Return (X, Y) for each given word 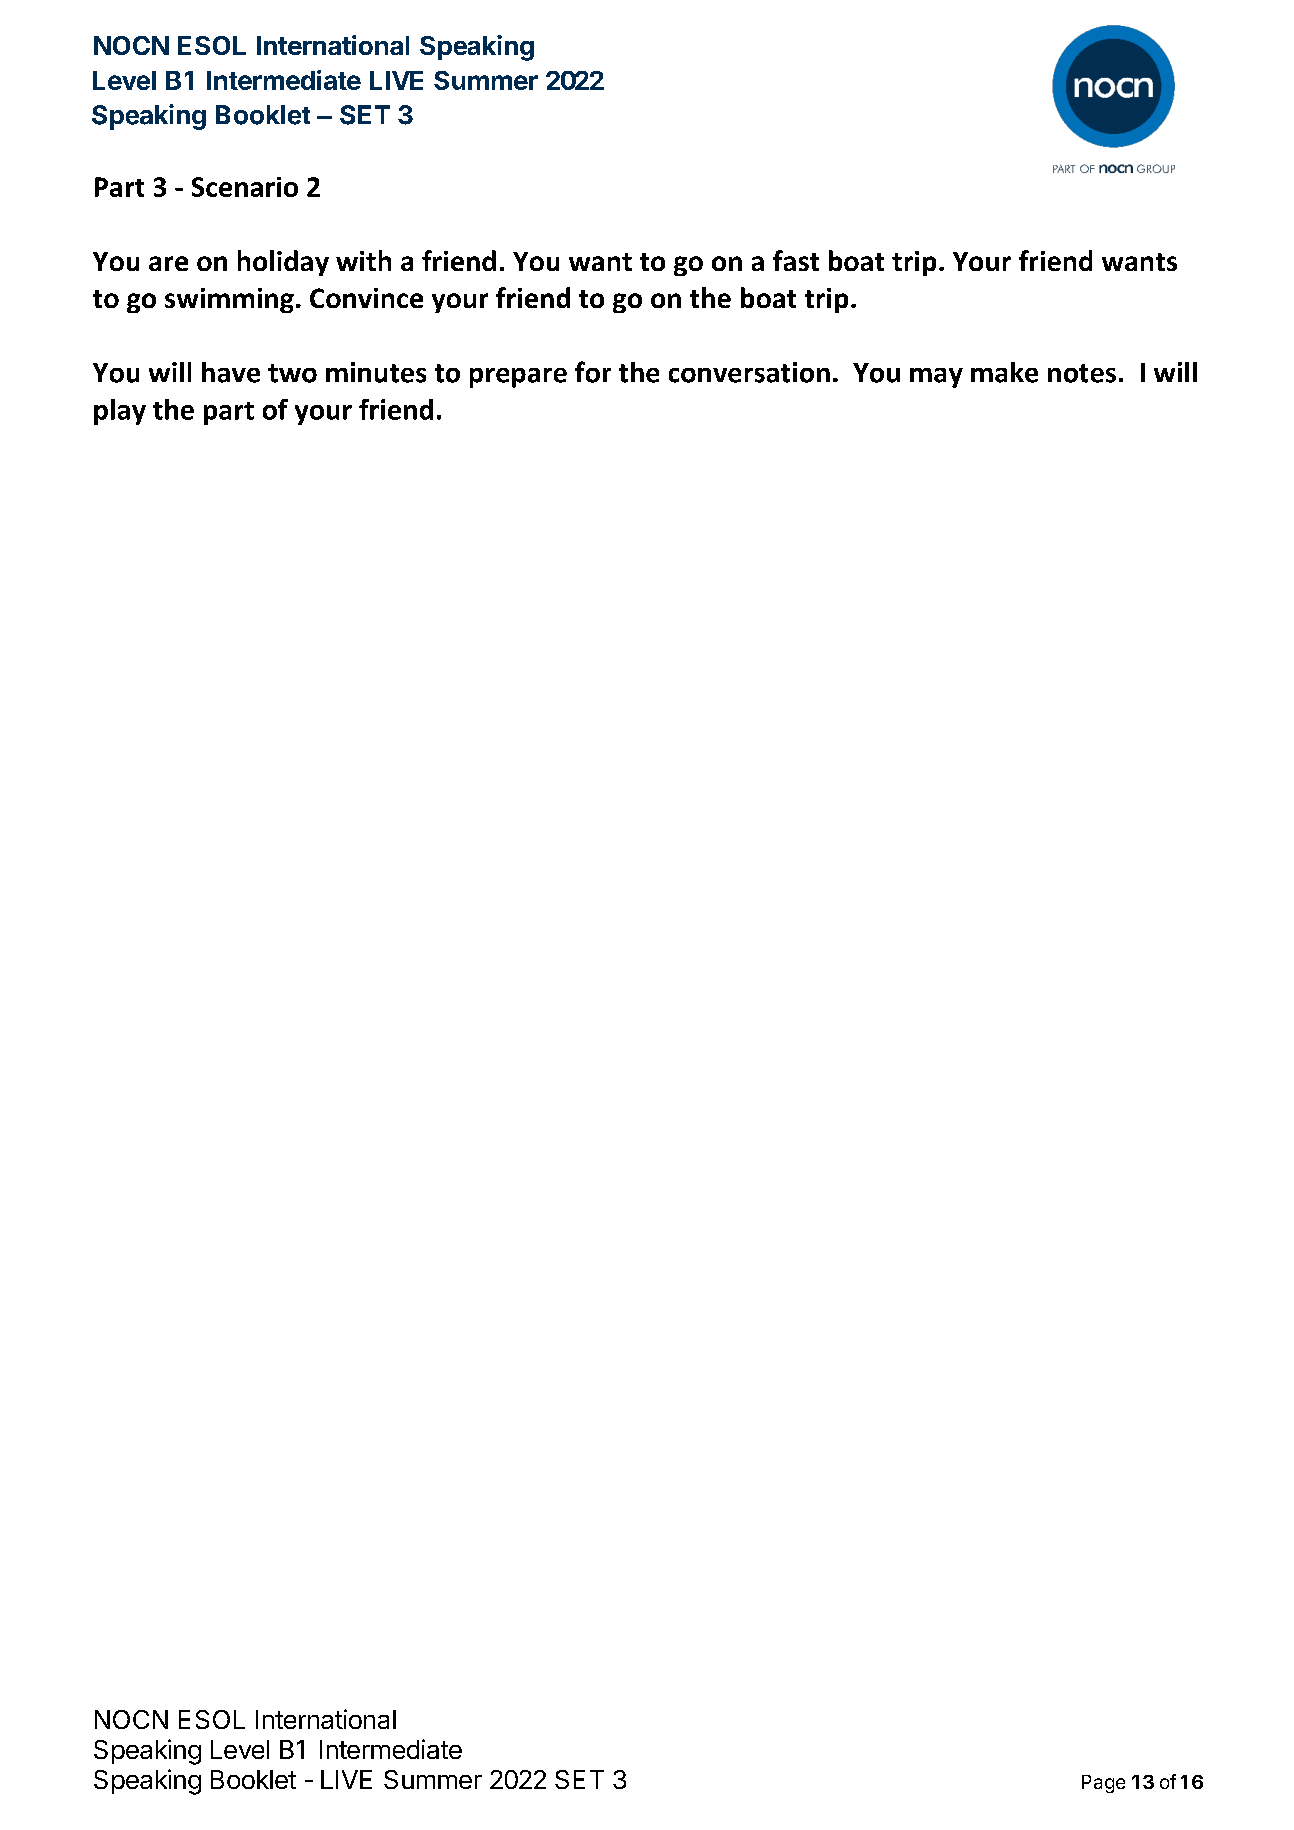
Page (1103, 1784)
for (593, 372)
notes (1082, 373)
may (936, 378)
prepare (518, 378)
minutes (376, 372)
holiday (283, 263)
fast (796, 260)
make (1004, 372)
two (292, 373)
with (363, 260)
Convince (366, 298)
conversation (749, 372)
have (231, 372)
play (120, 412)
